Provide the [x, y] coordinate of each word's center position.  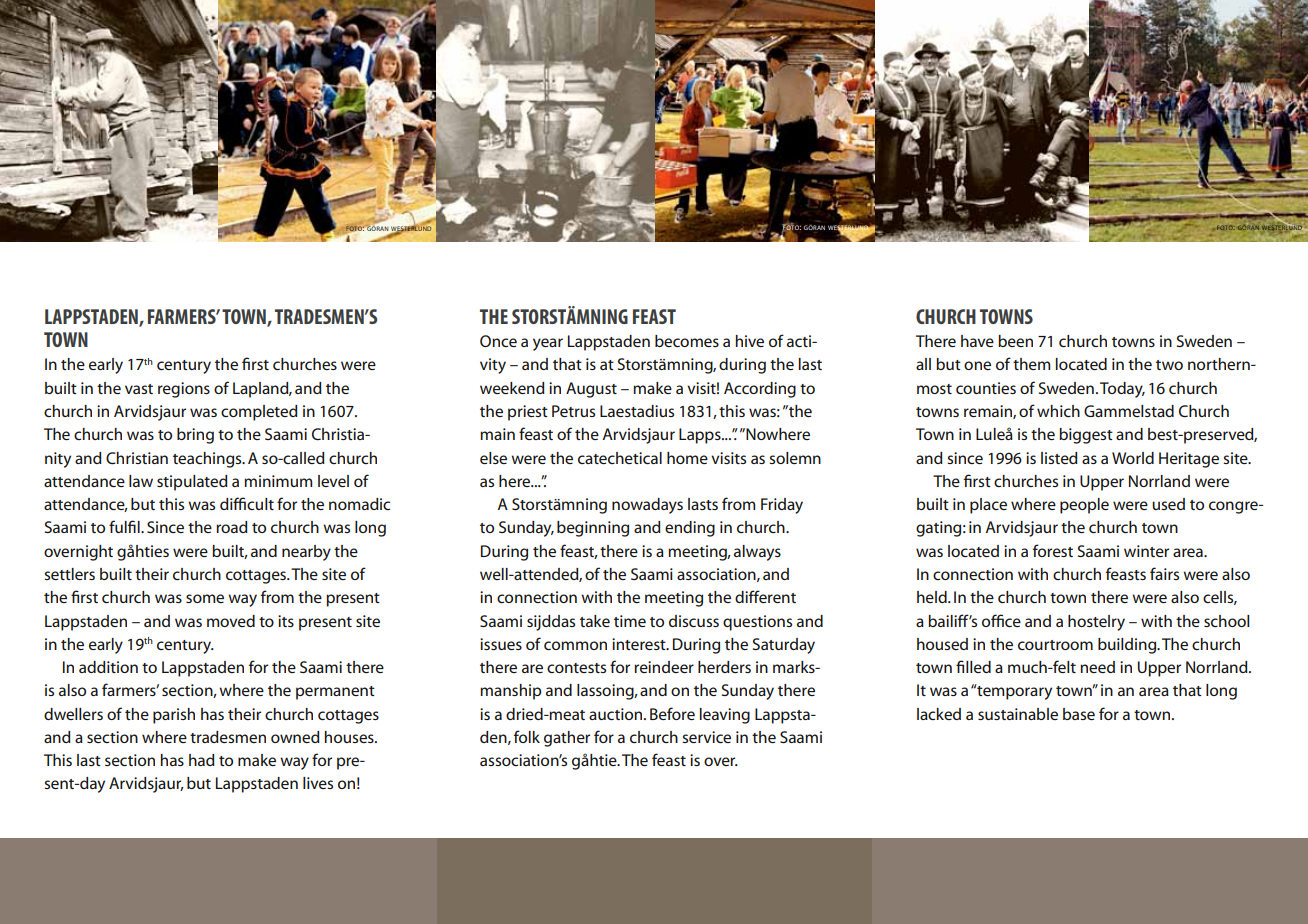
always [757, 553]
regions [184, 390]
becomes [687, 341]
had [202, 760]
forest [1053, 550]
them [1031, 364]
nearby [306, 553]
